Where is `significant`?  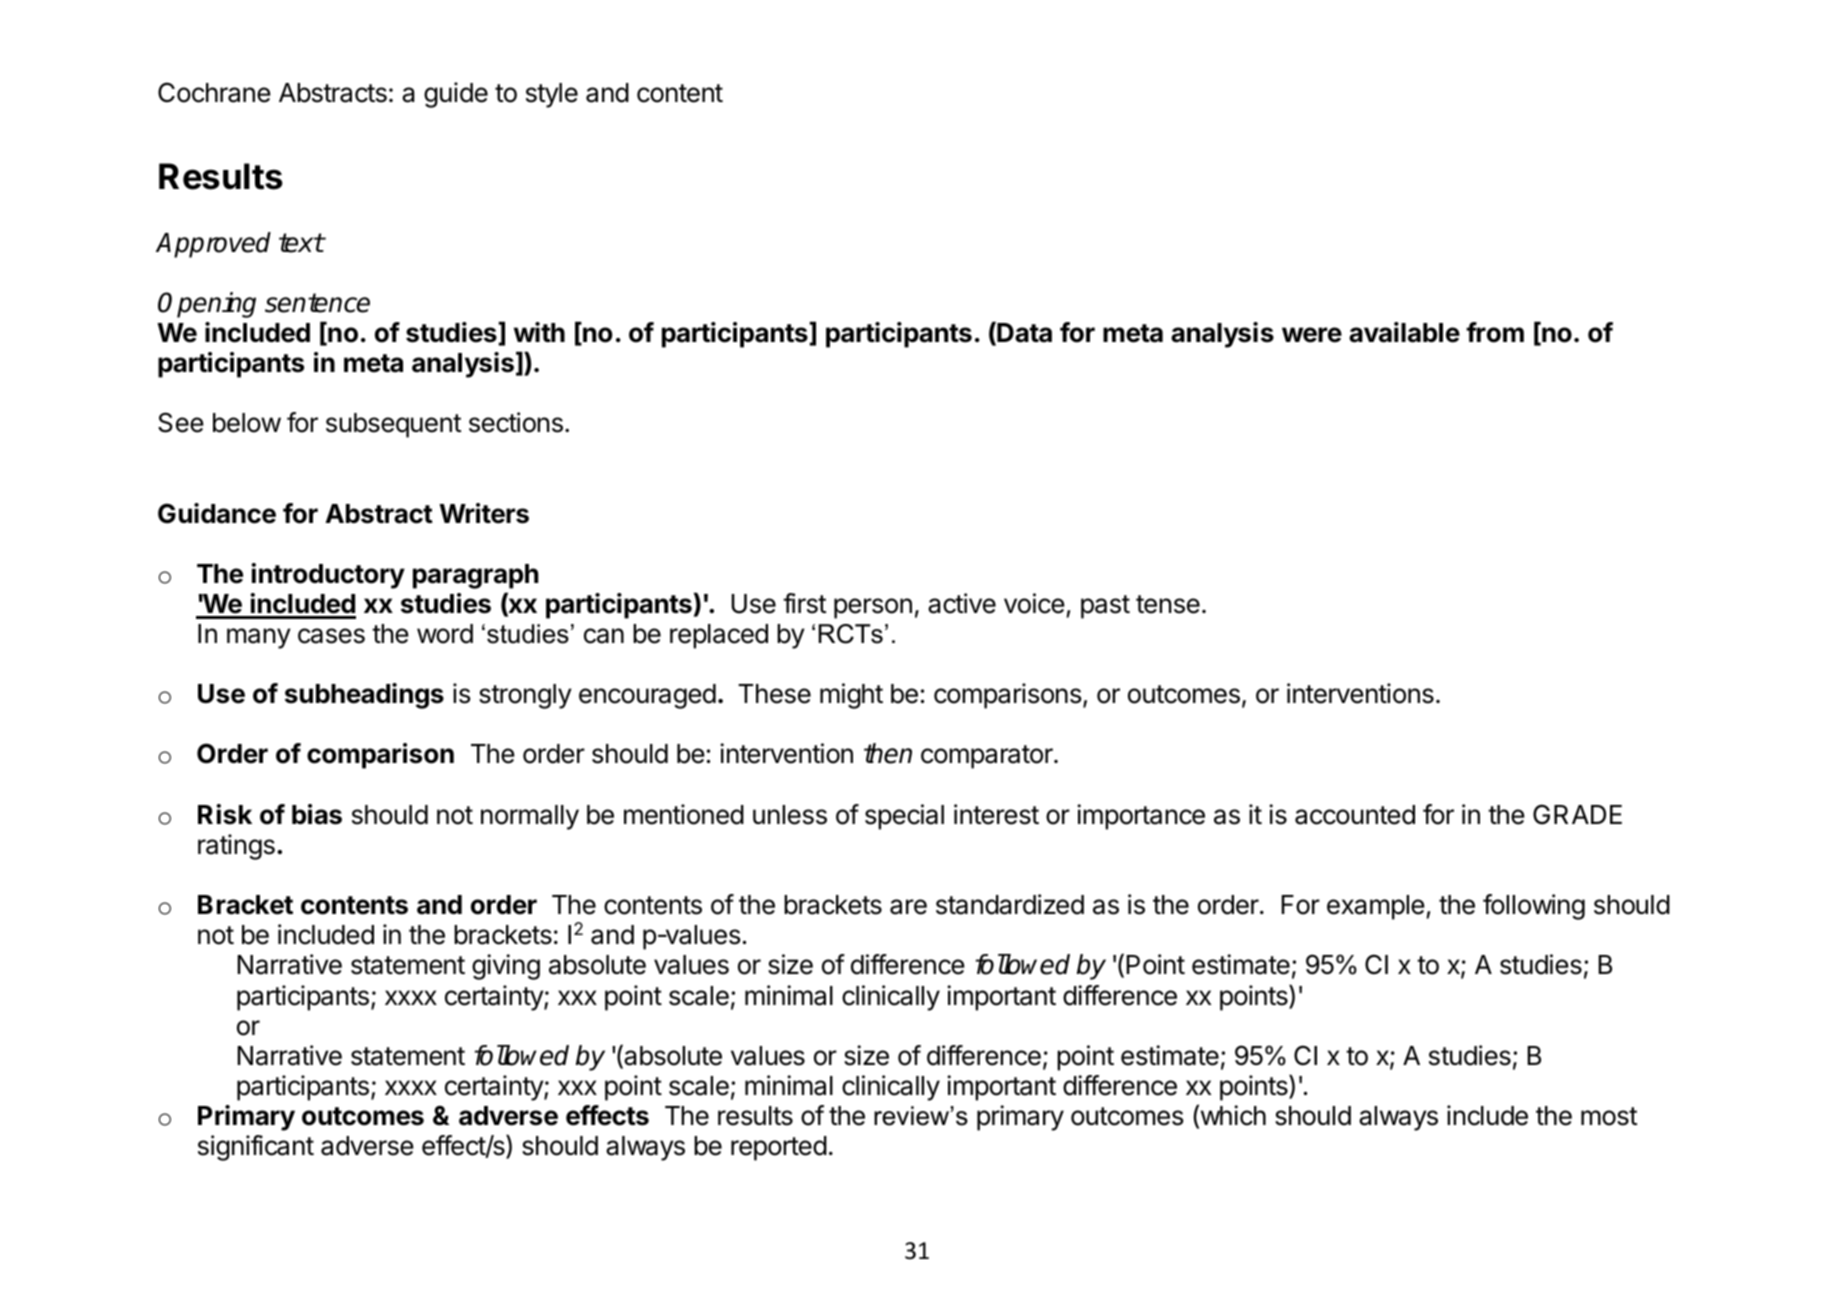
significant is located at coordinates (256, 1148).
